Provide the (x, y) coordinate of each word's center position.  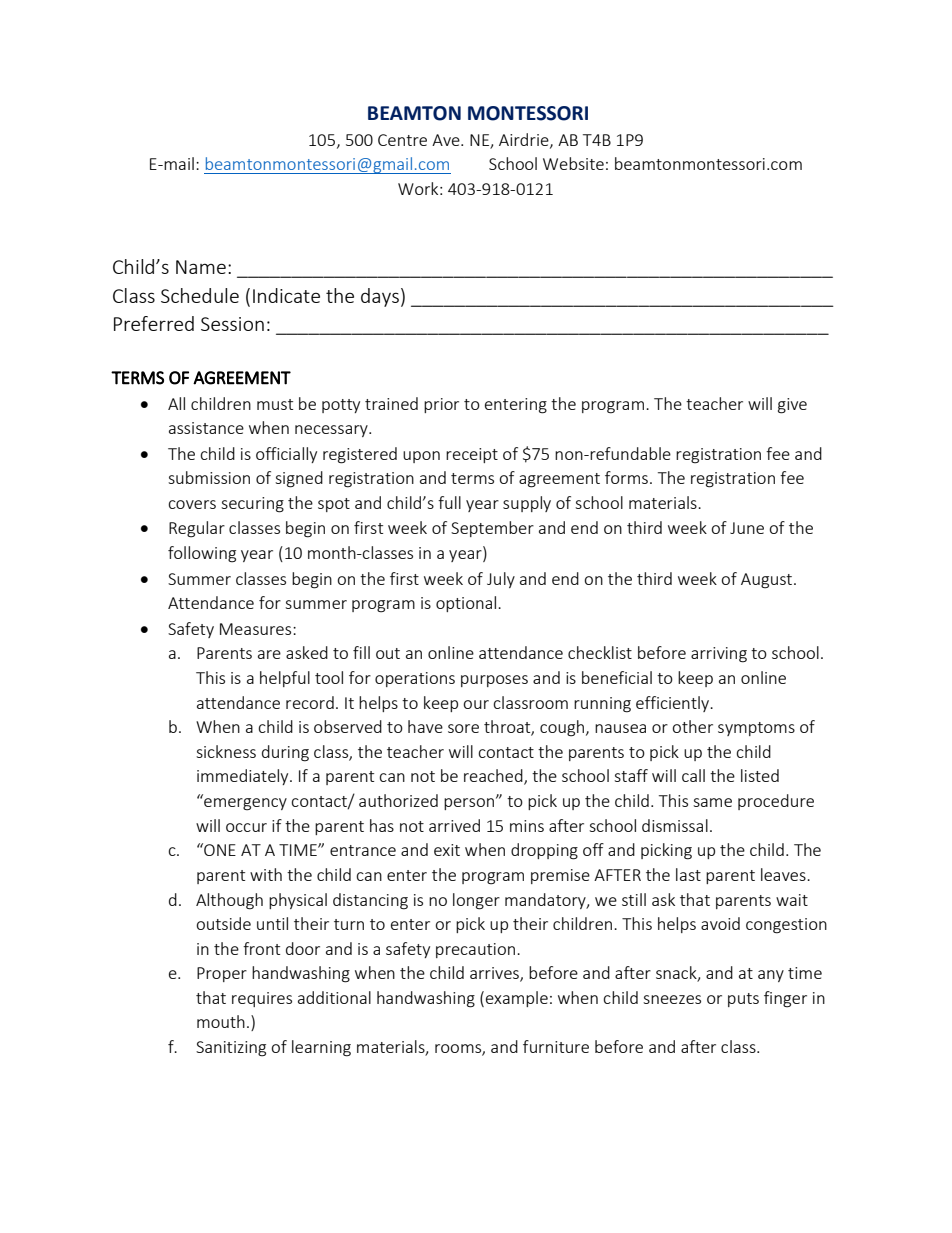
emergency (244, 803)
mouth (221, 1021)
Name (201, 267)
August (768, 581)
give (792, 406)
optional (467, 604)
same (712, 802)
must (275, 404)
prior (441, 405)
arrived (454, 825)
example (517, 999)
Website (573, 163)
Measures (257, 629)
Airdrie (525, 140)
